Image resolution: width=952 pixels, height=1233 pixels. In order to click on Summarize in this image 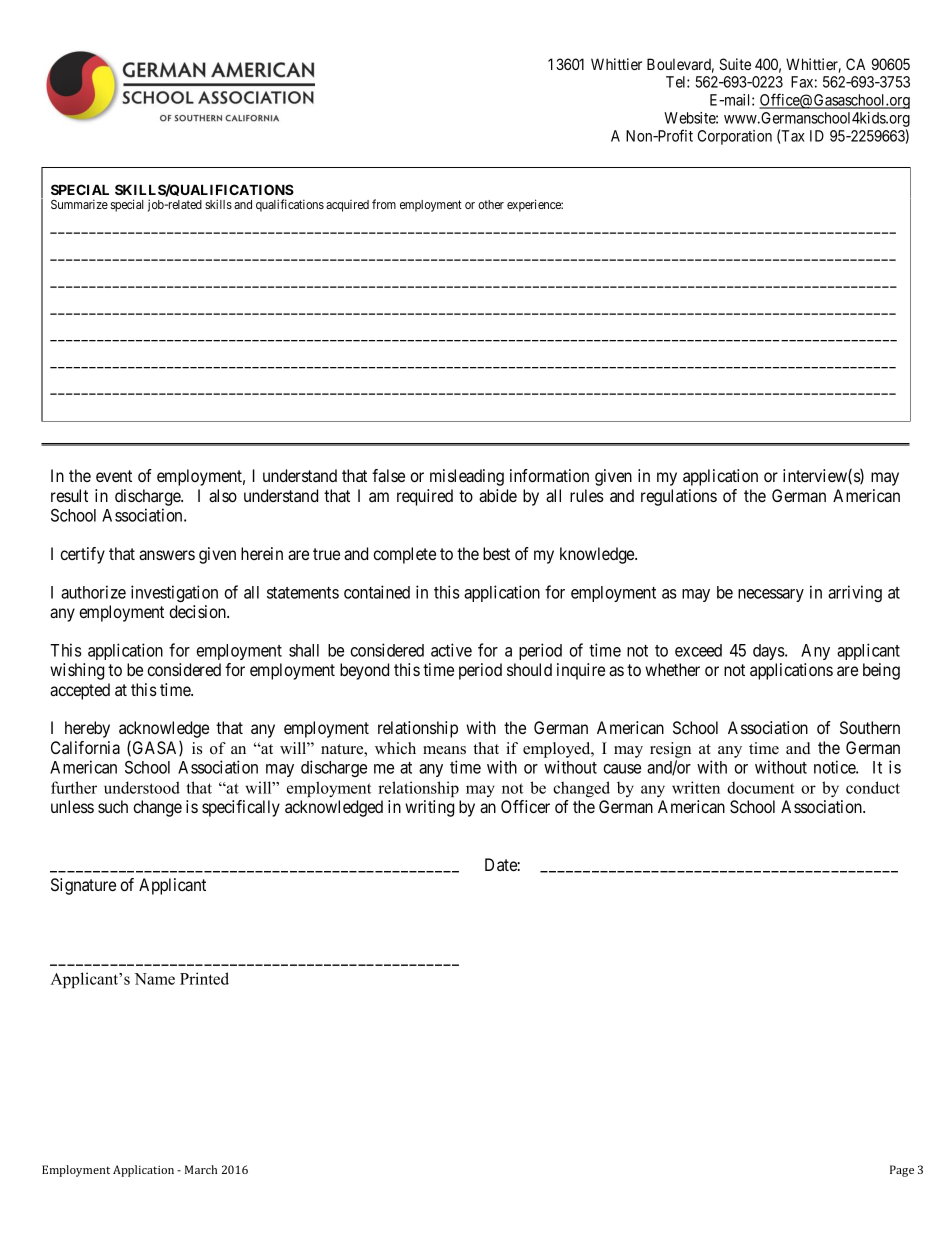, I will do `click(79, 204)`.
